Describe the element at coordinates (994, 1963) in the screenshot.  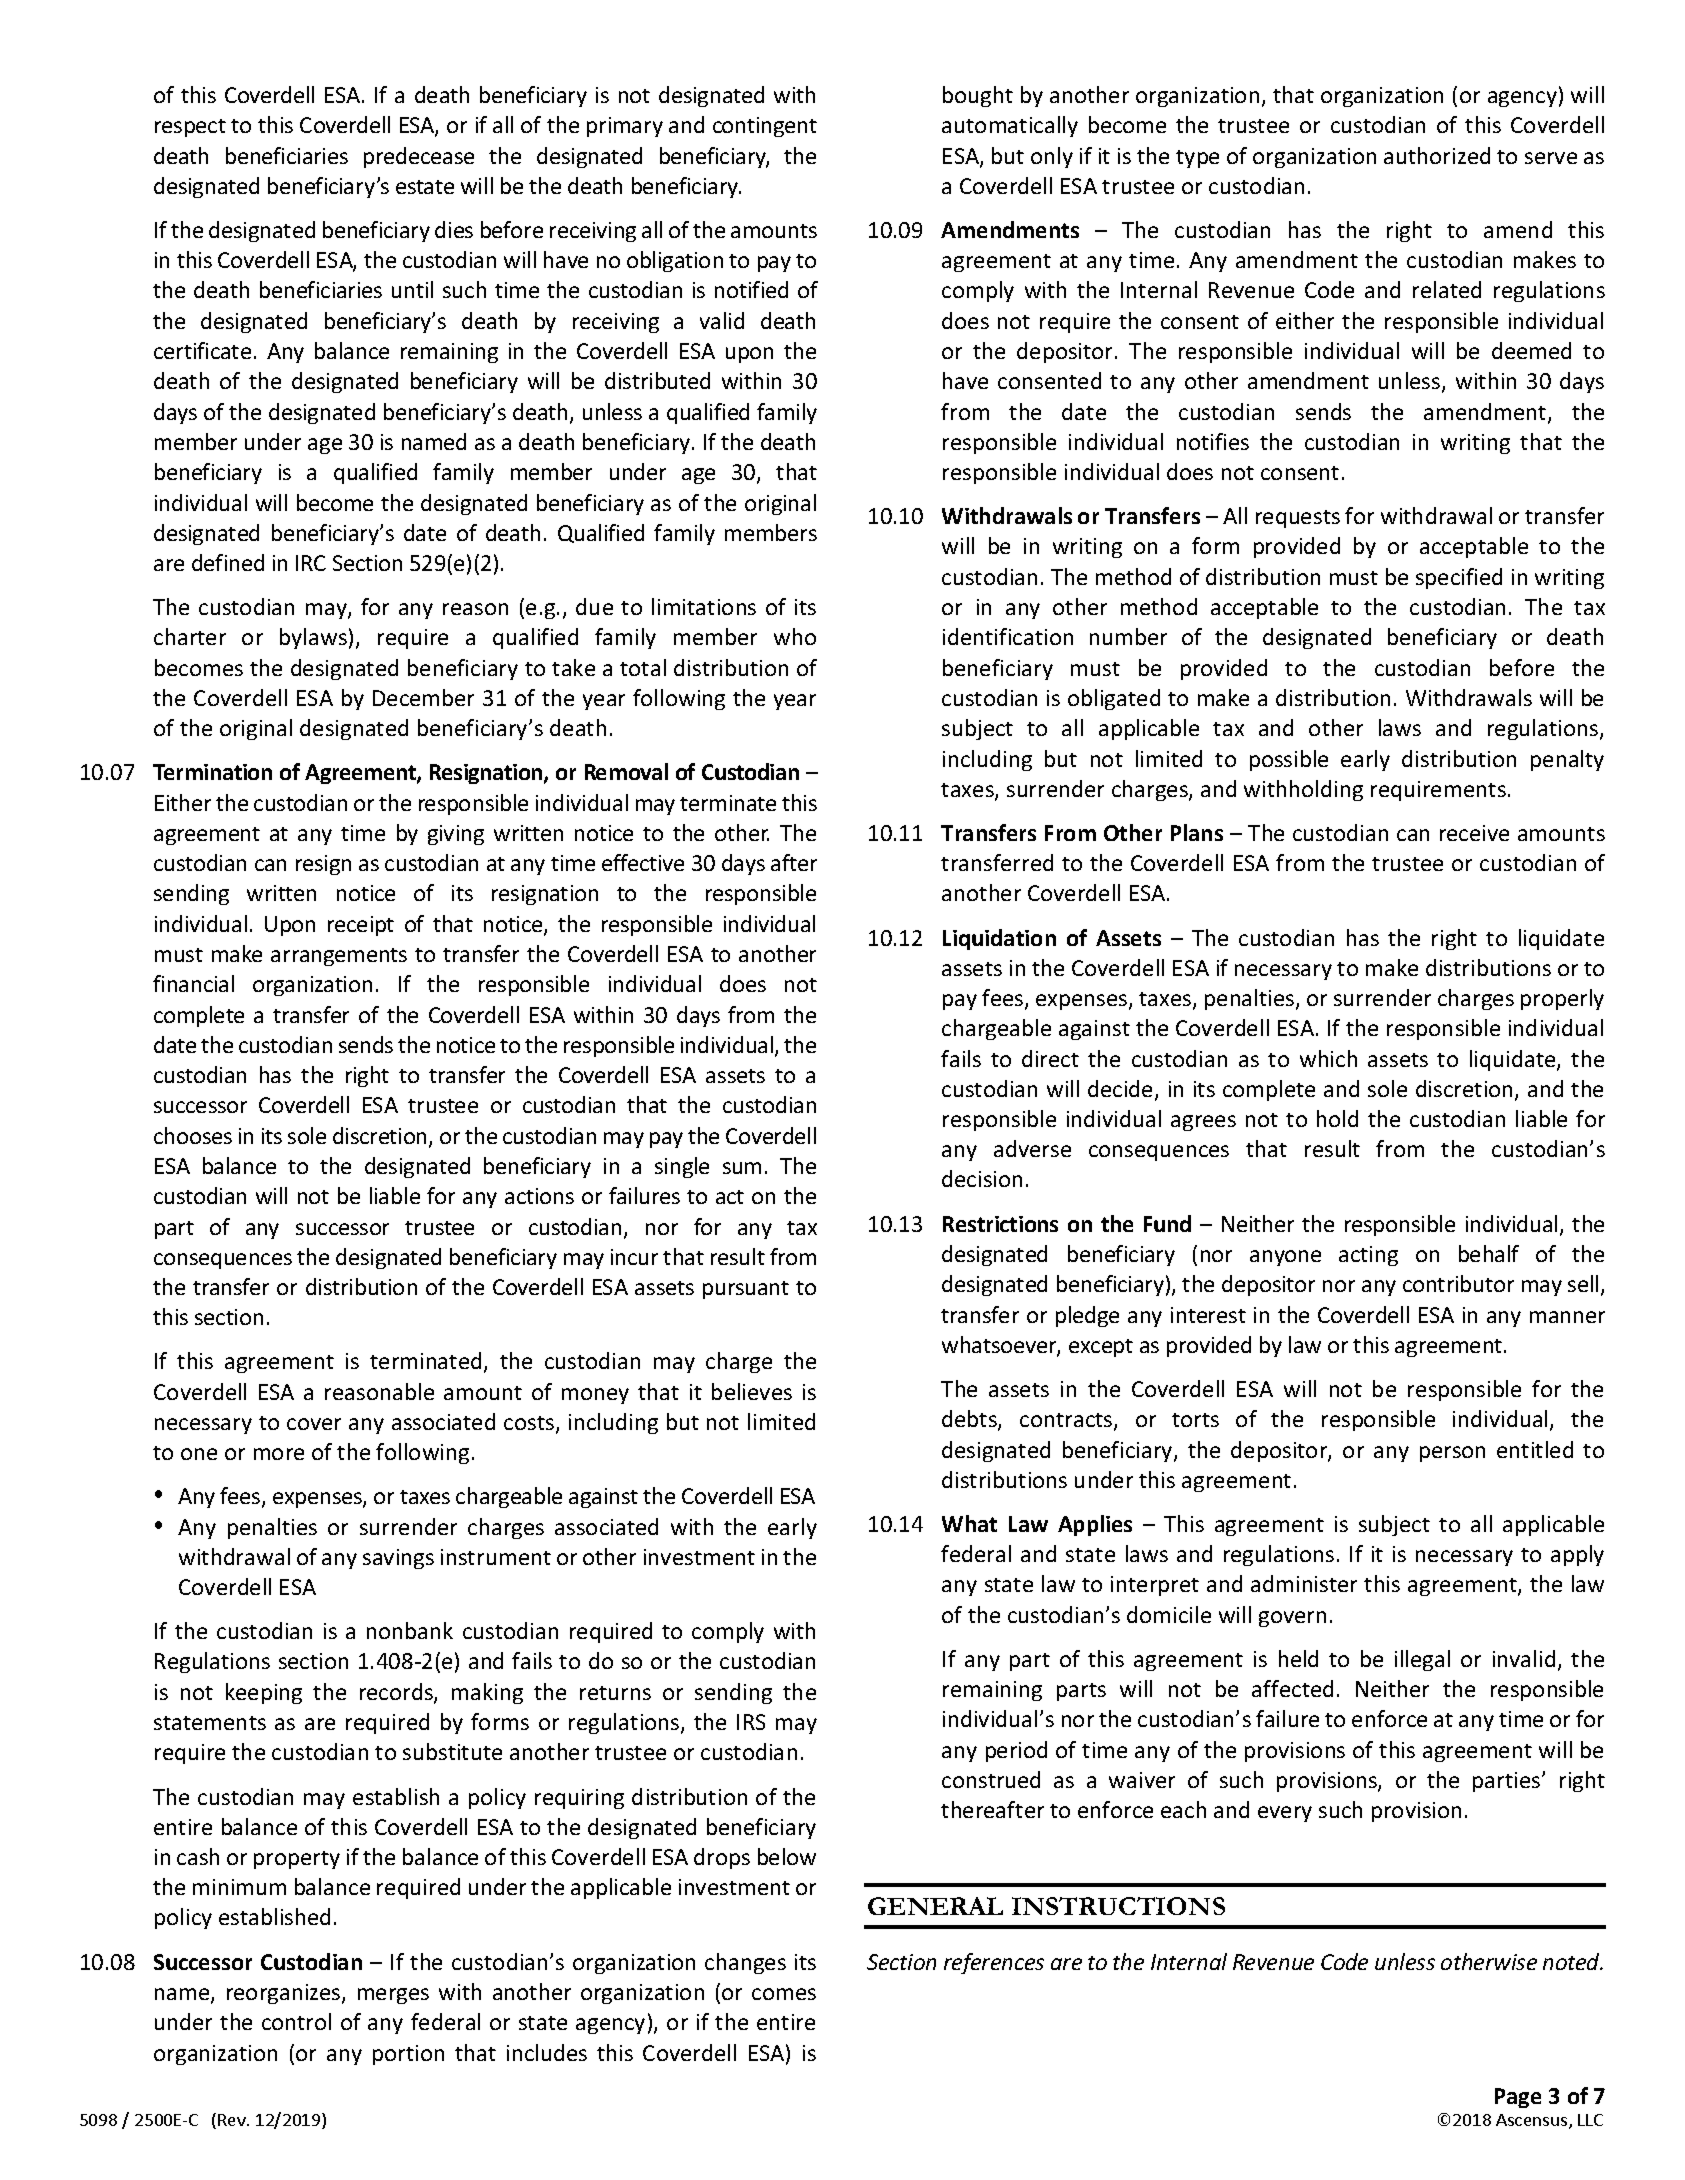
I see `references` at that location.
